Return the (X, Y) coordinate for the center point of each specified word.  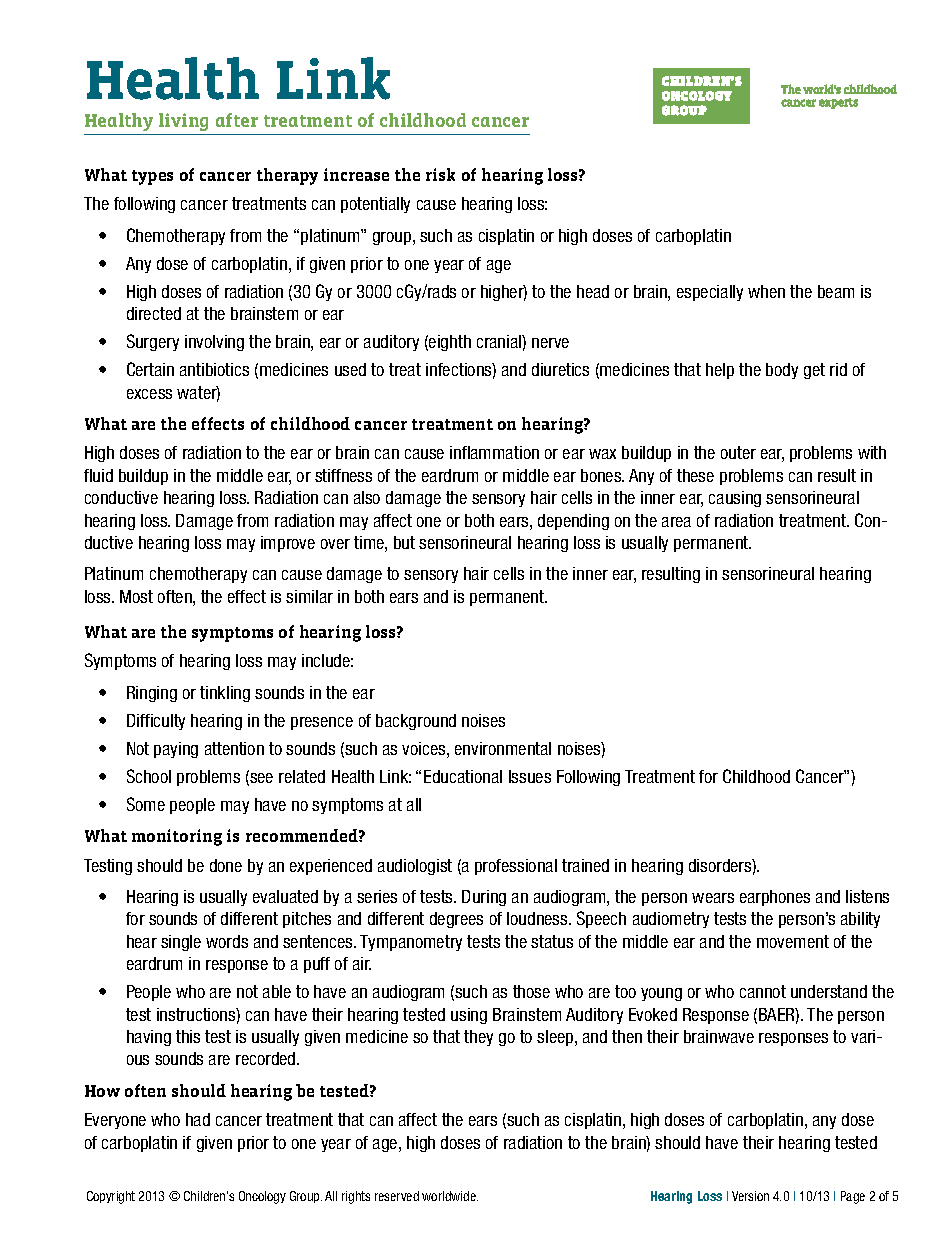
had (198, 1119)
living (183, 122)
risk (440, 174)
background (416, 722)
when (766, 291)
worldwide (450, 1196)
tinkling (225, 694)
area (676, 522)
